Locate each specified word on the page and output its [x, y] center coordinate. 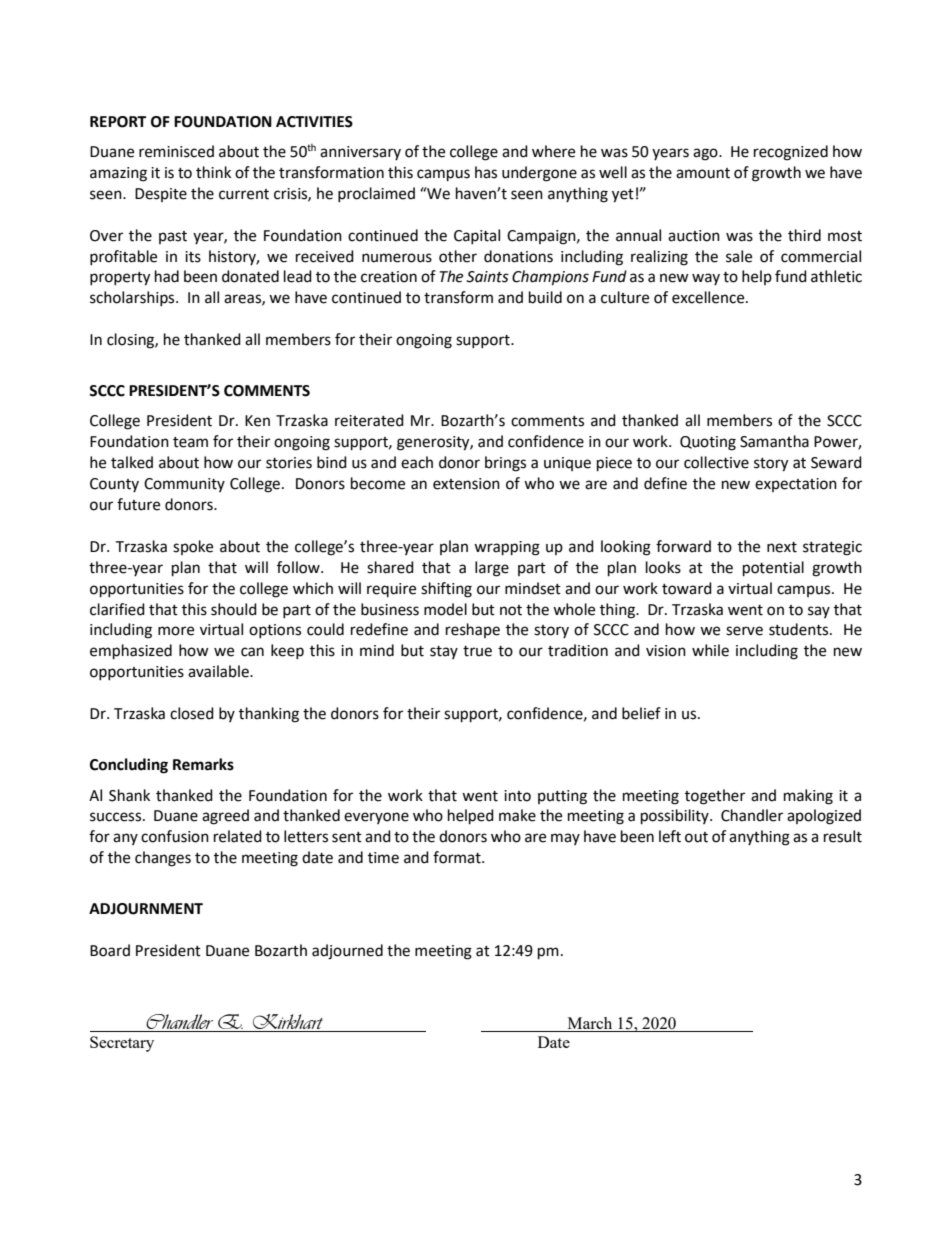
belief [641, 713]
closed [192, 713]
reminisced [176, 151]
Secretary [122, 1044]
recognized [791, 153]
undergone [539, 174]
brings [505, 464]
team [190, 442]
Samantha [774, 441]
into [517, 796]
